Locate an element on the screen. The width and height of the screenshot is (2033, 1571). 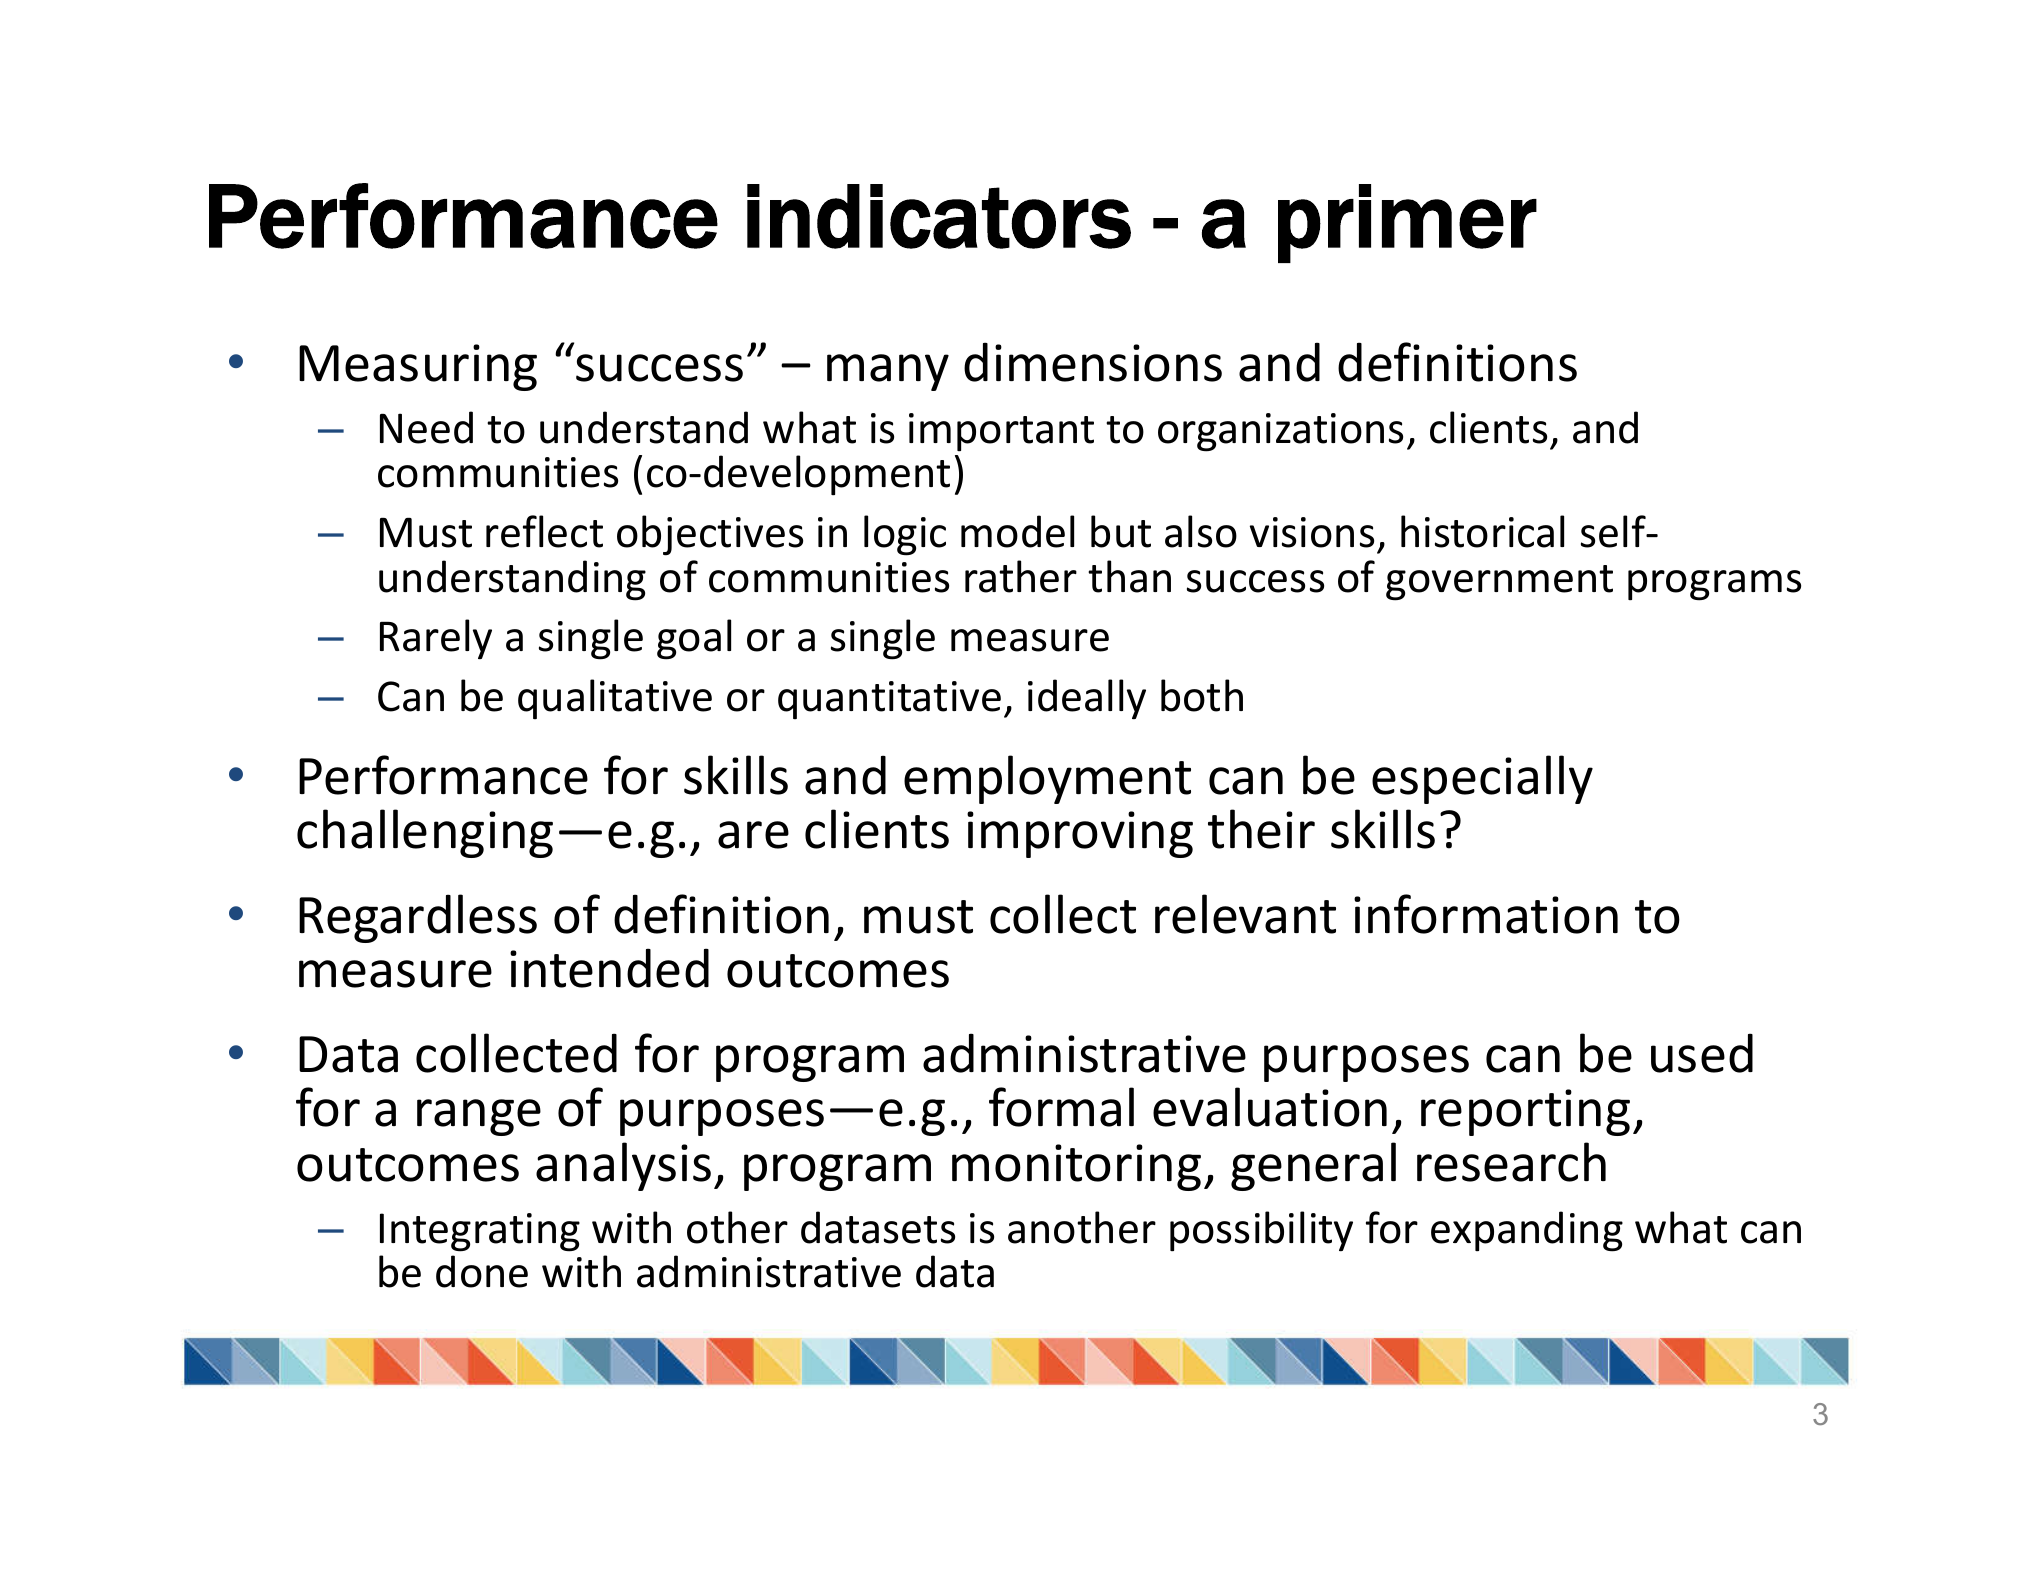
indicators is located at coordinates (939, 216).
